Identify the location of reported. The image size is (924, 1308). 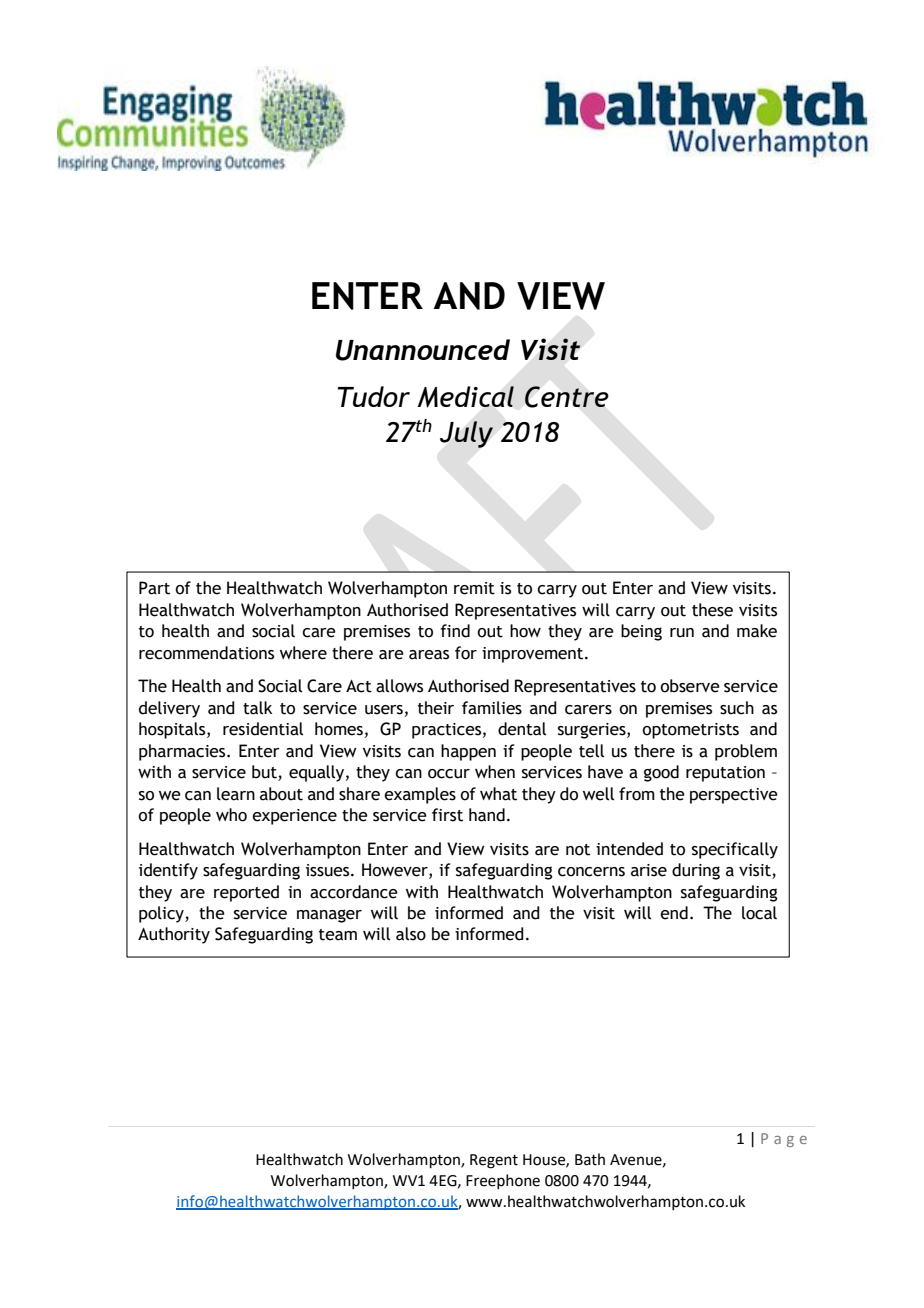
(246, 893).
